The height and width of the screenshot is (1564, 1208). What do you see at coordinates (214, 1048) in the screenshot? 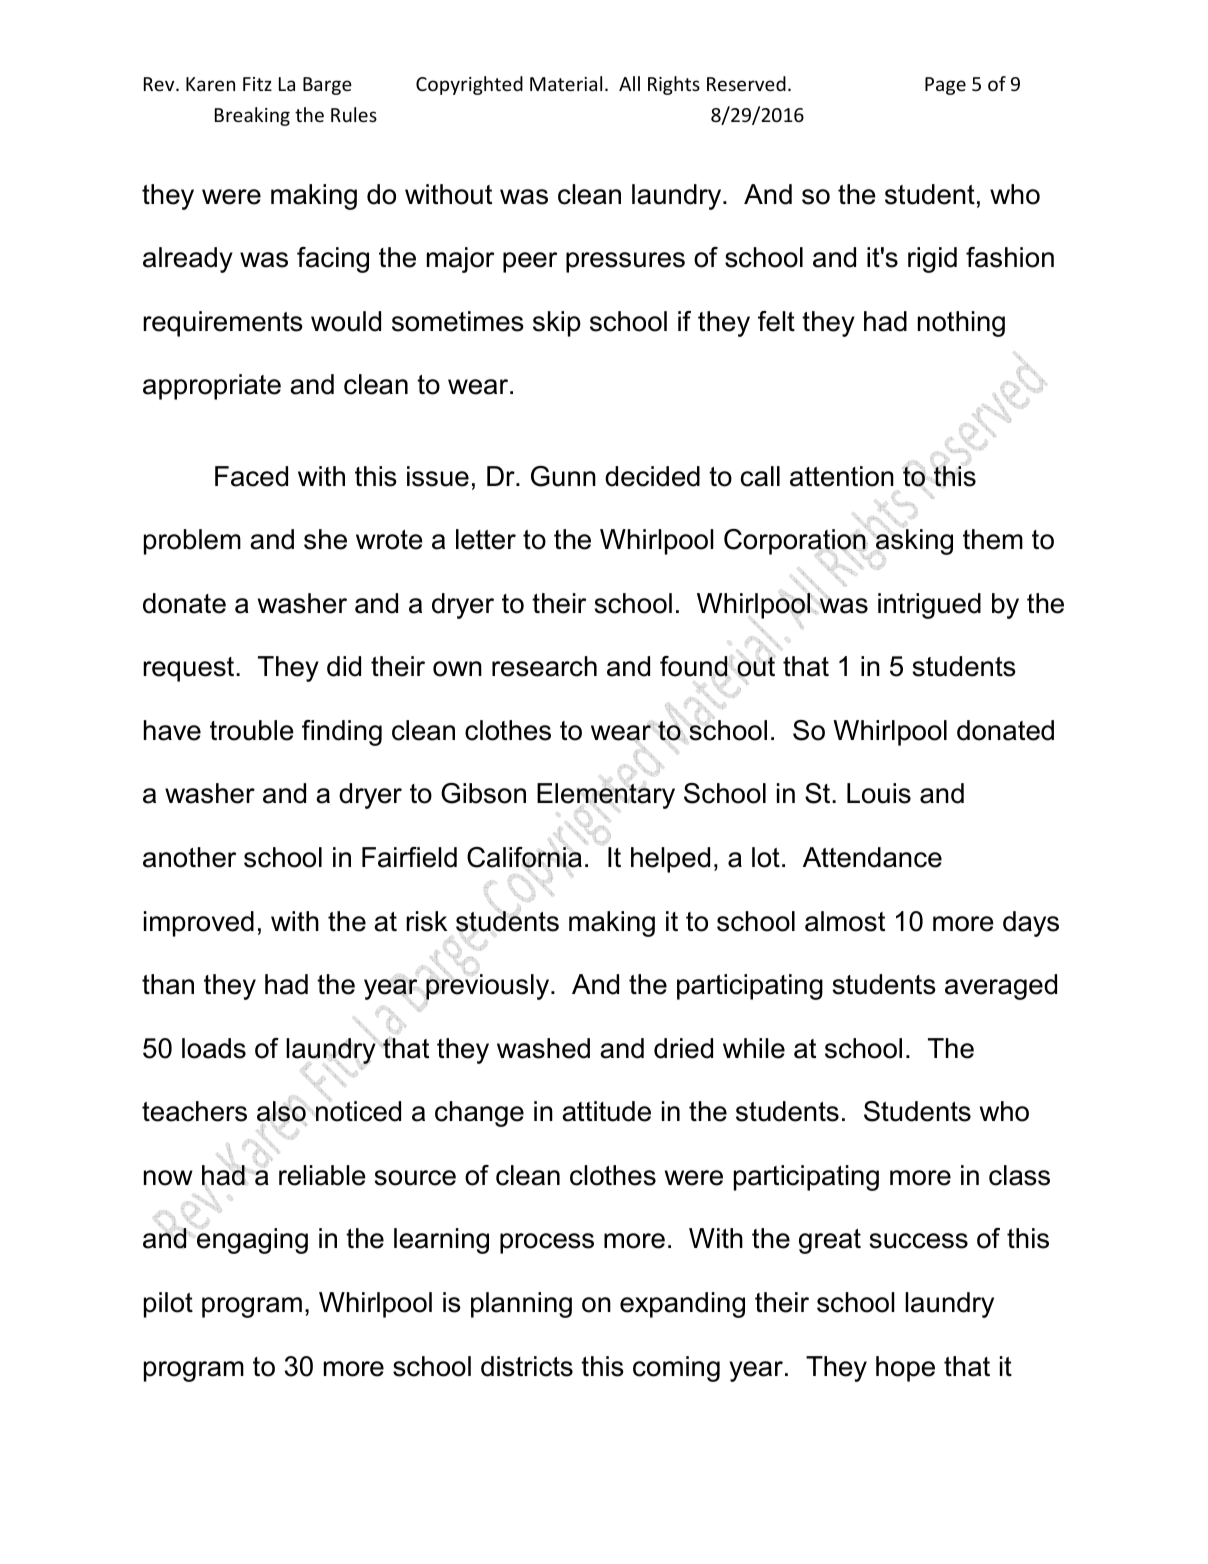
I see `loads` at bounding box center [214, 1048].
